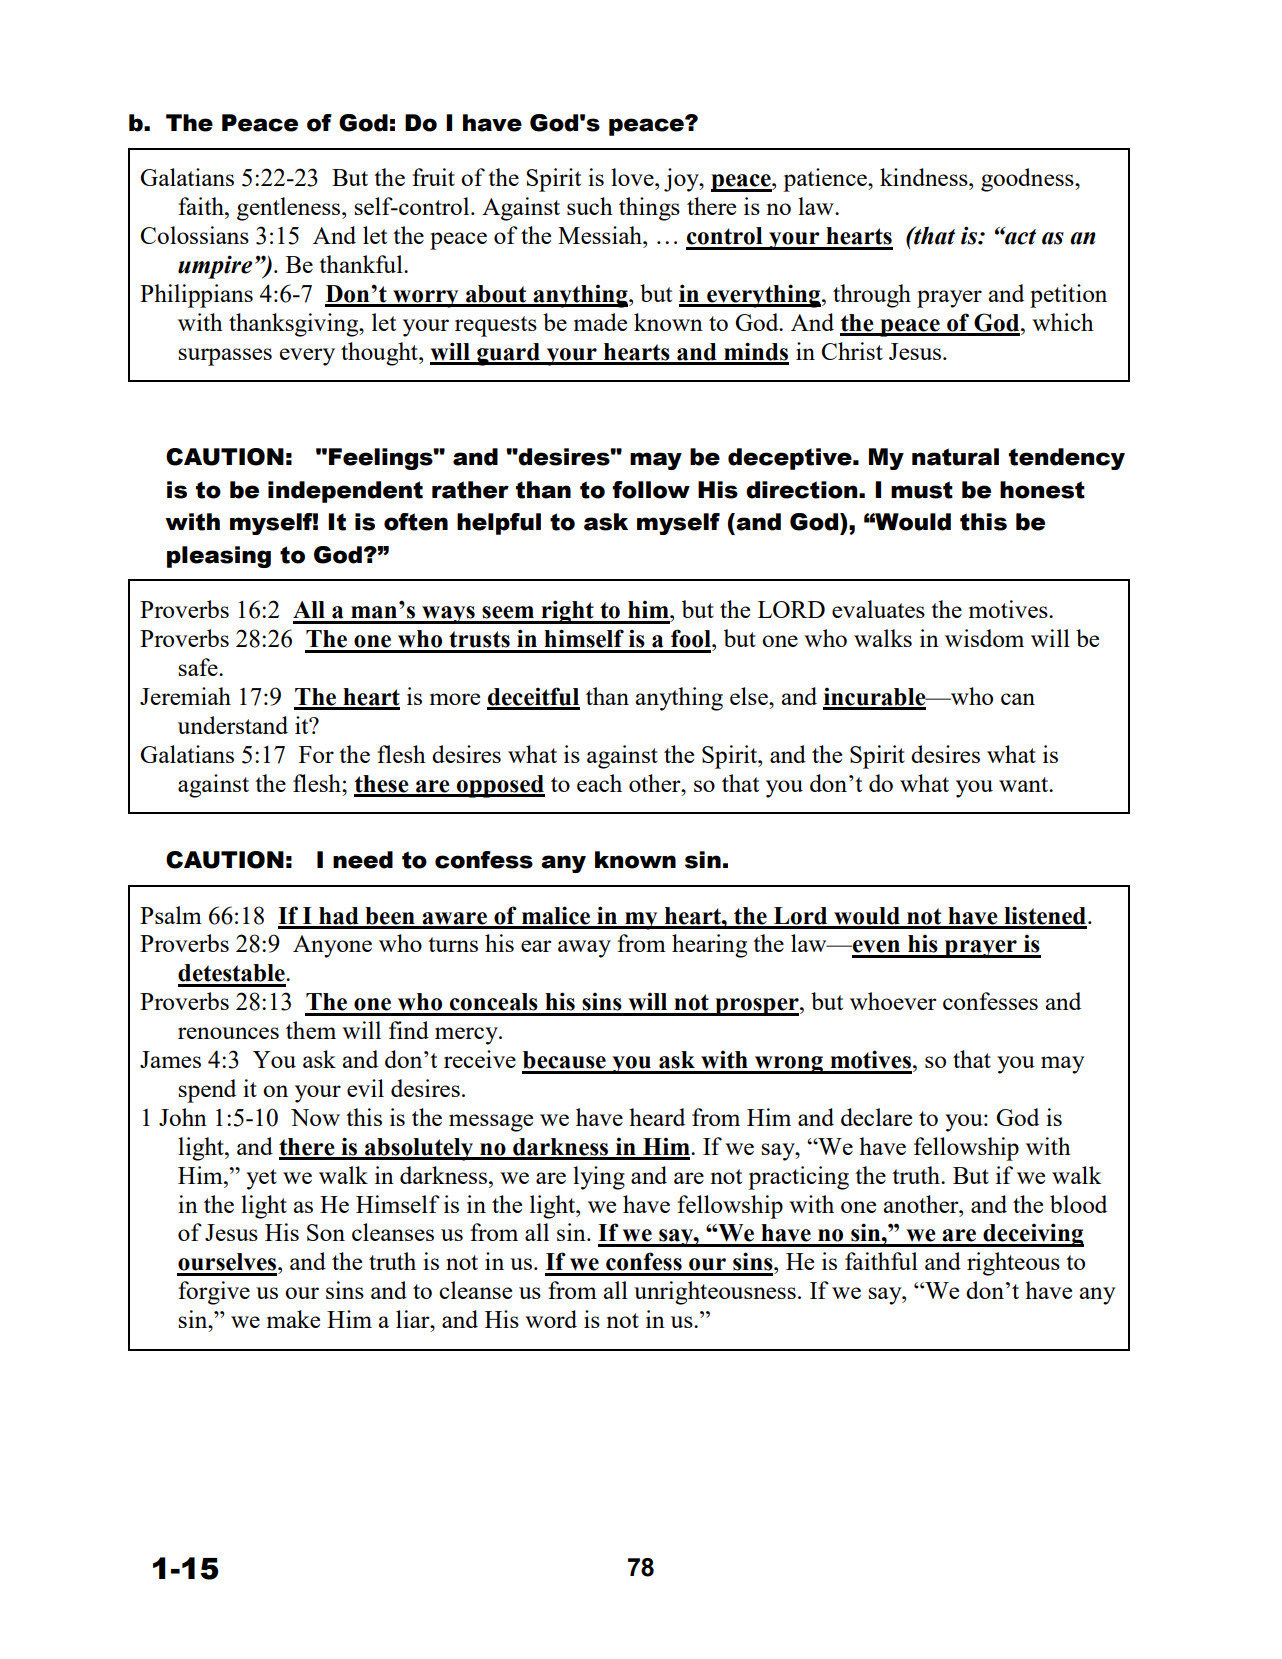  Describe the element at coordinates (925, 177) in the image. I see `kindness` at that location.
